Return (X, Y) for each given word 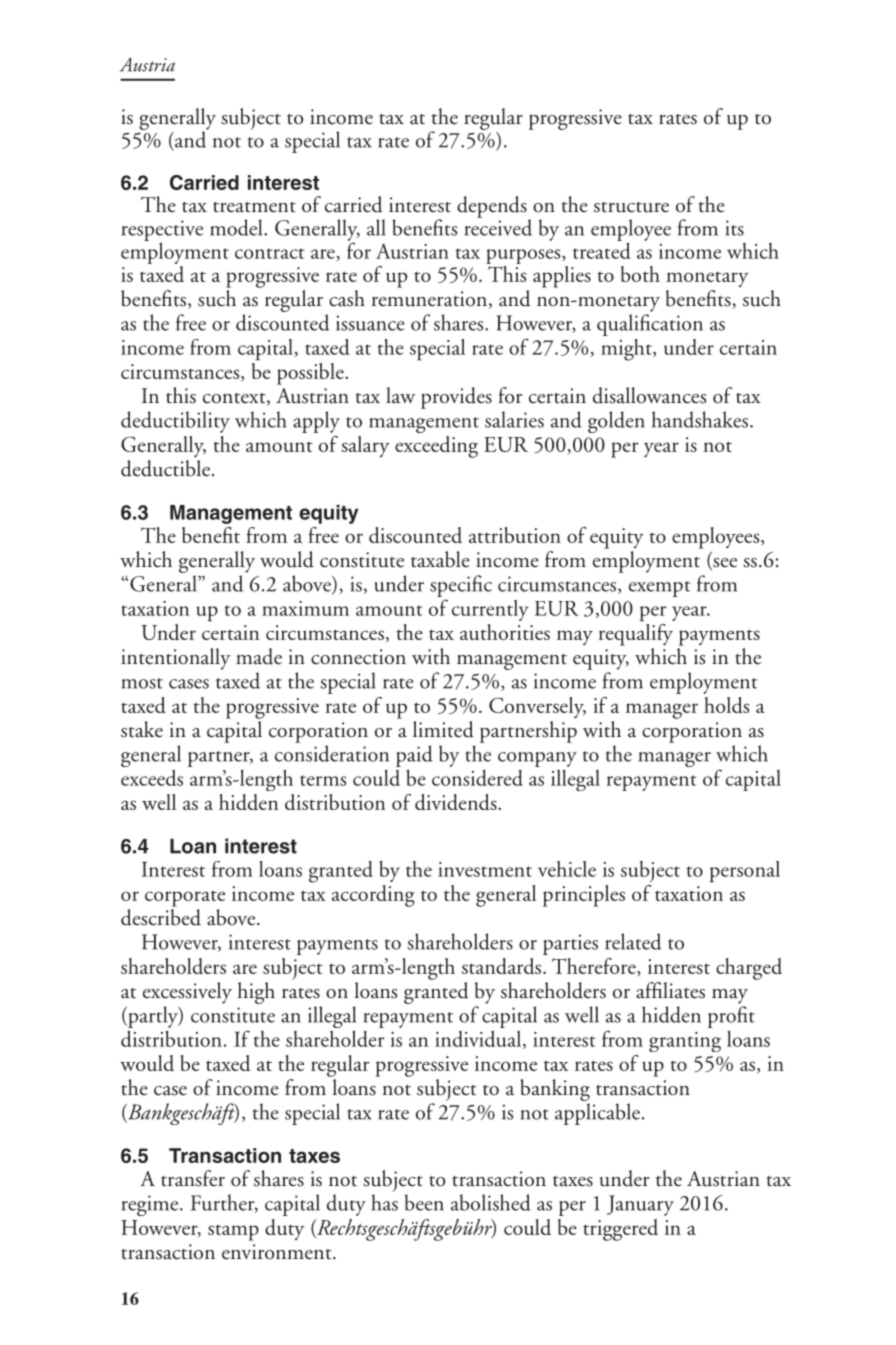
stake (142, 729)
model (237, 227)
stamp (233, 1233)
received (498, 226)
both (640, 274)
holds (726, 705)
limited (443, 729)
